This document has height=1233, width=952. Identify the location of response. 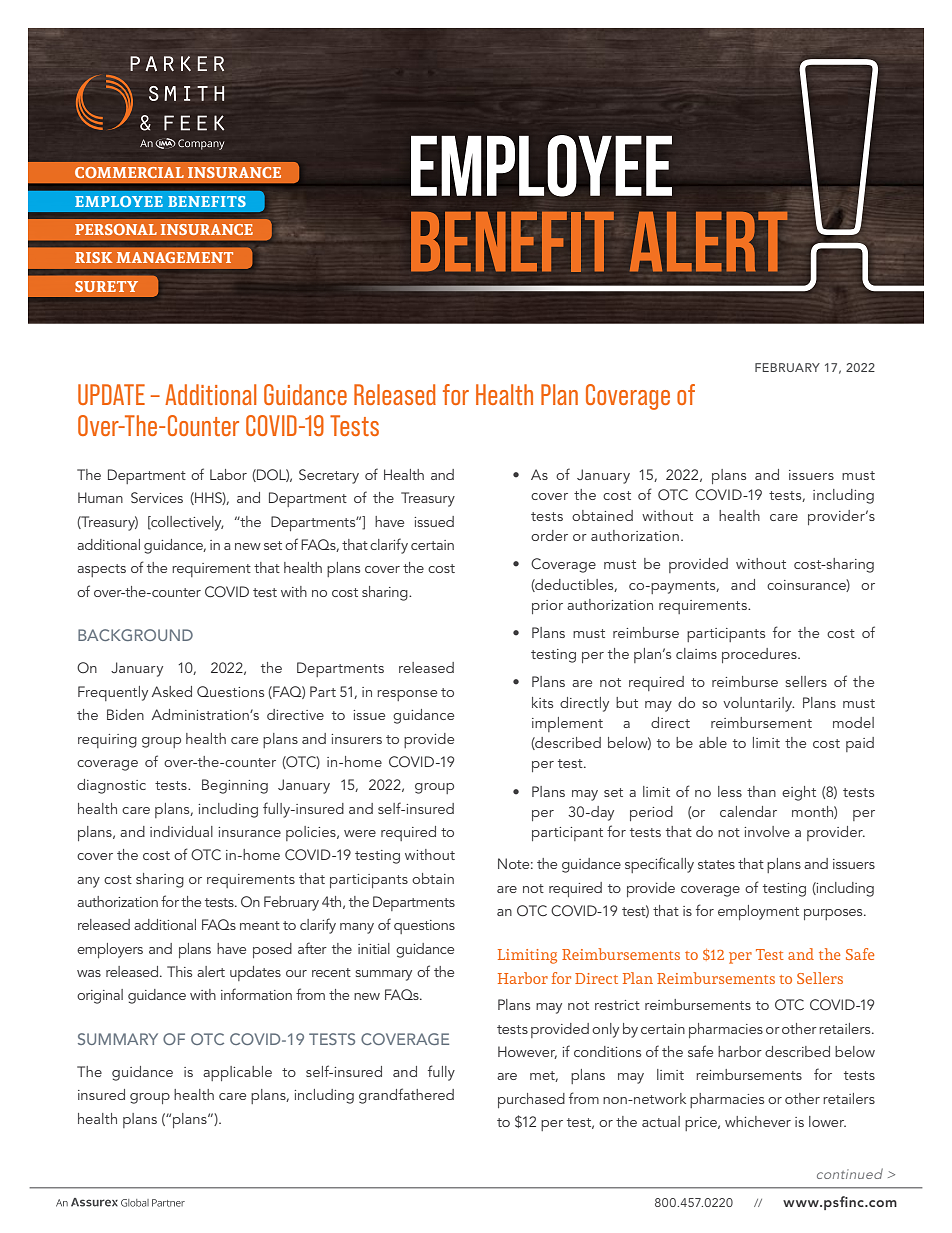
(407, 695).
